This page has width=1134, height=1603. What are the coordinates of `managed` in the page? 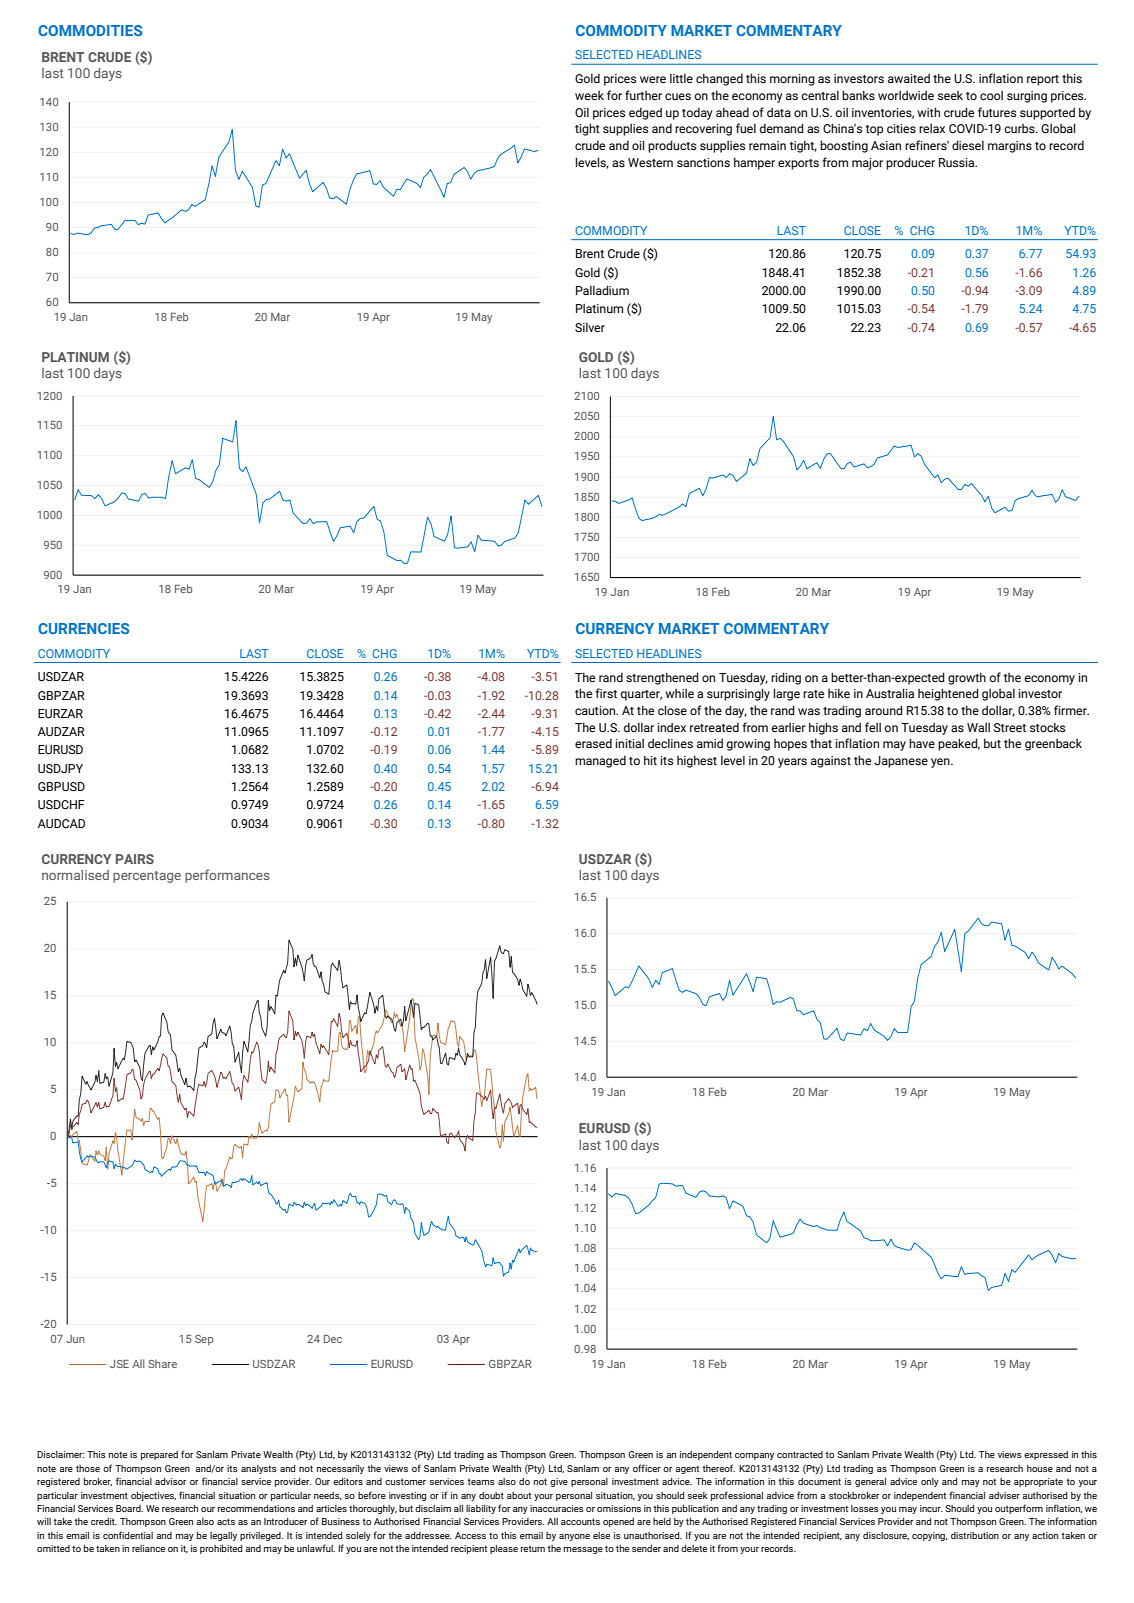 It's located at (600, 761).
